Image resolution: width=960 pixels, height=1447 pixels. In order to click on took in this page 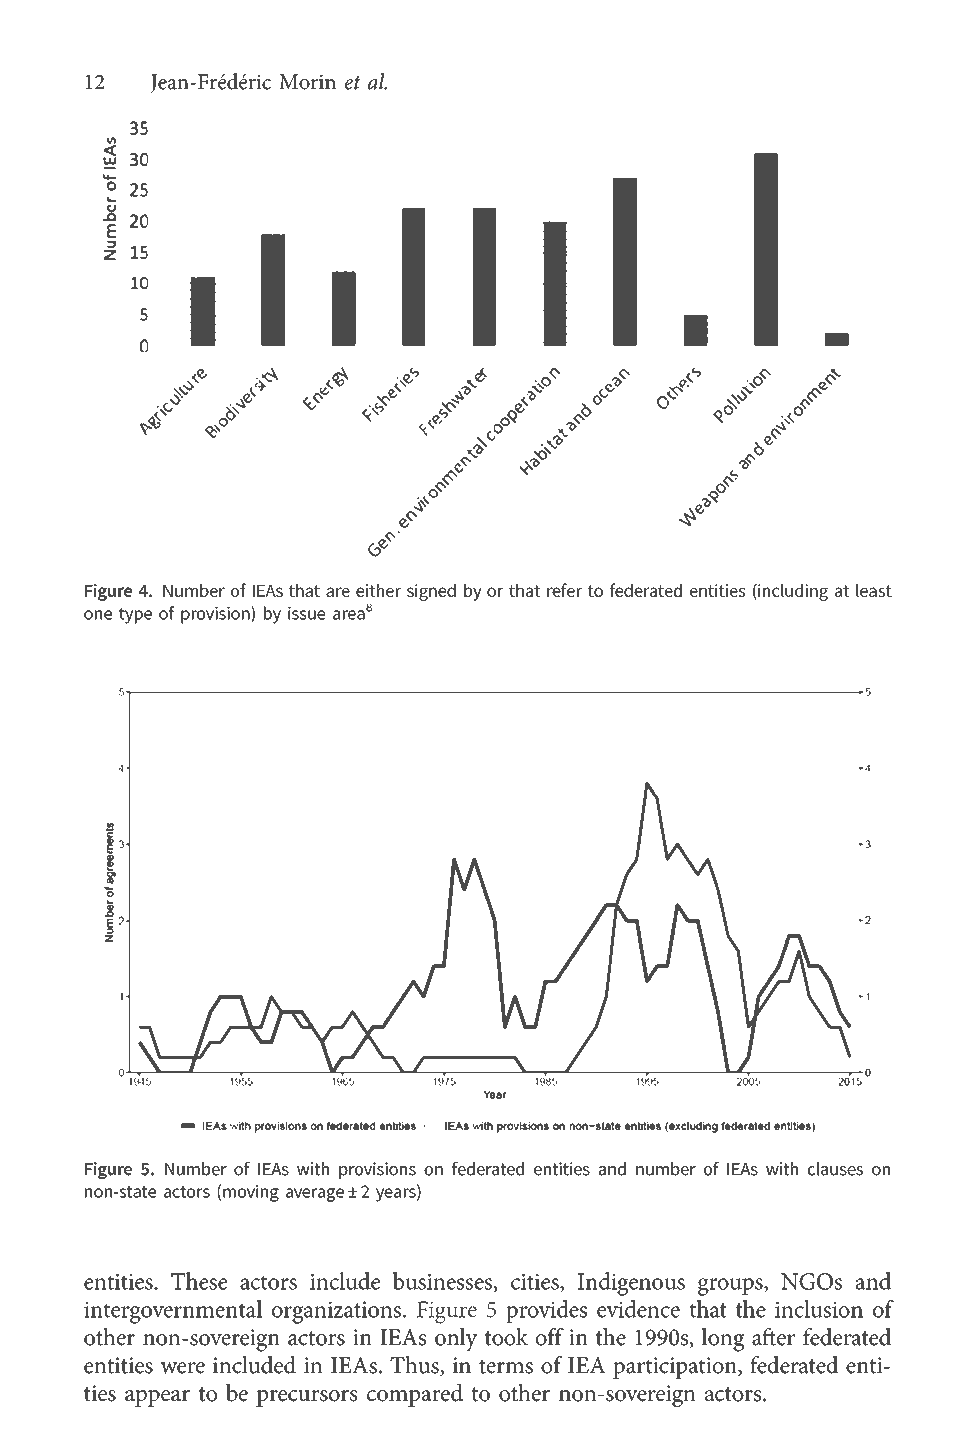, I will do `click(506, 1337)`.
